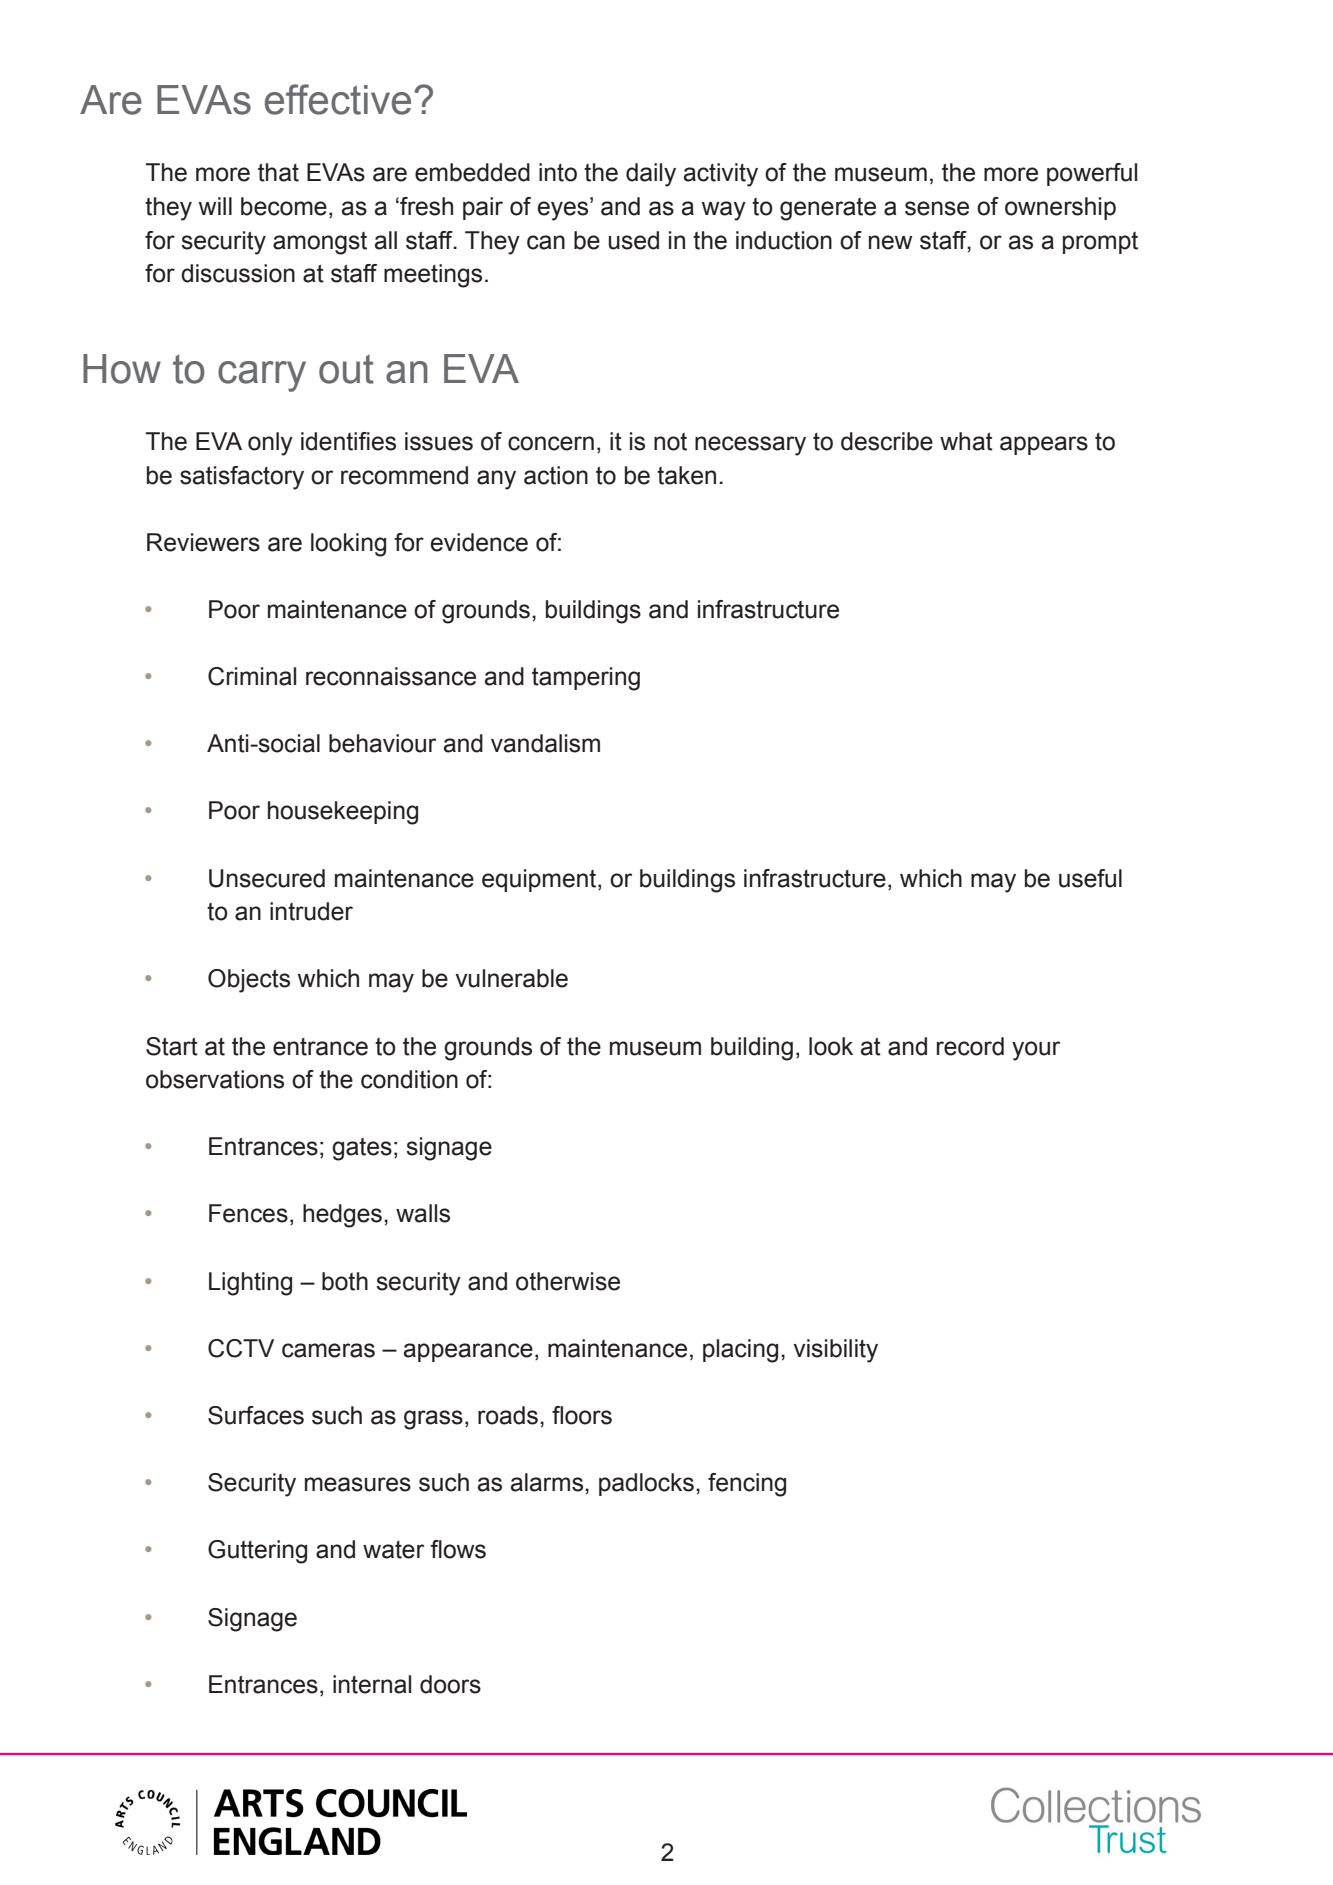 The image size is (1333, 1885). What do you see at coordinates (937, 208) in the page?
I see `sense` at bounding box center [937, 208].
